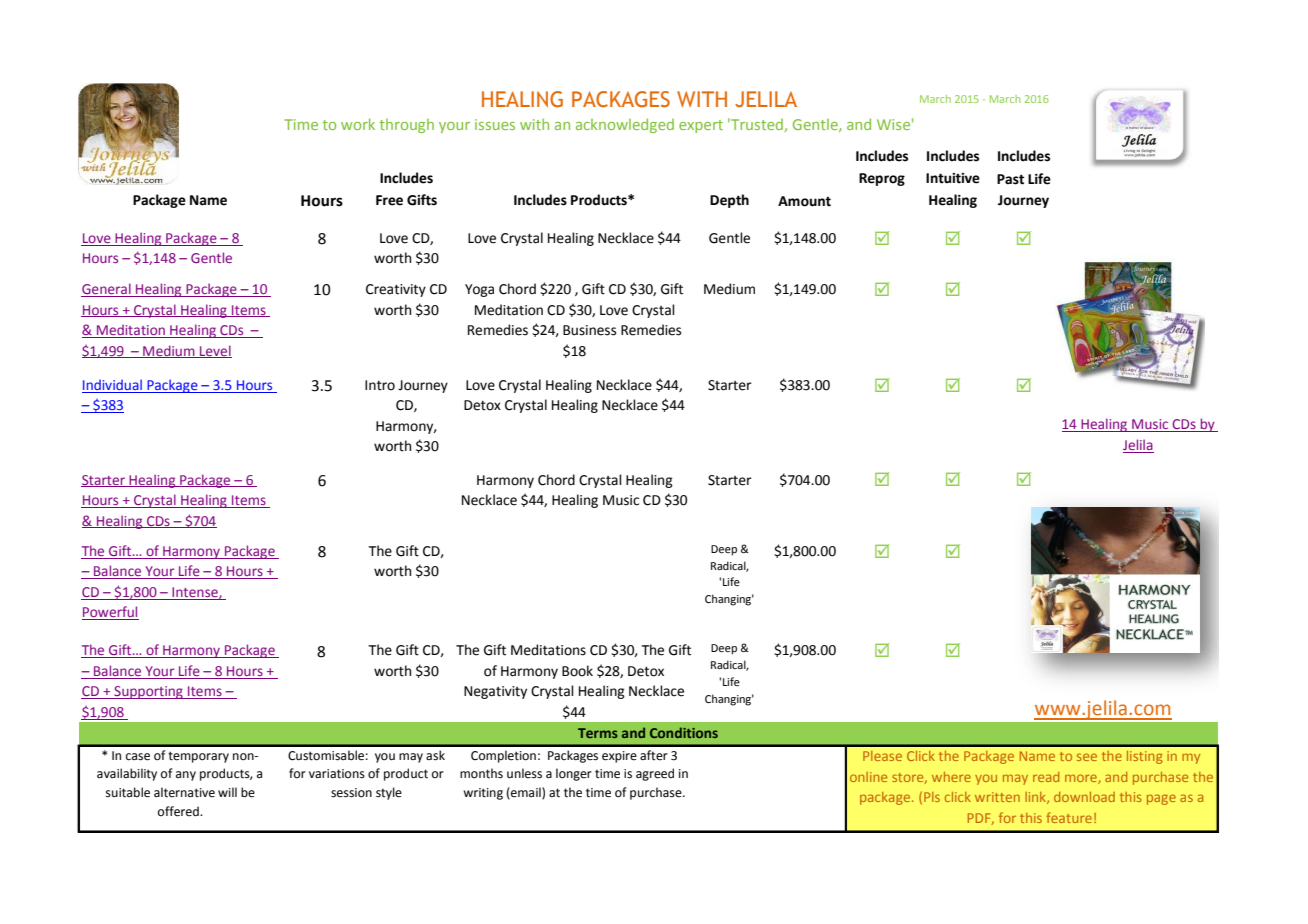  Describe the element at coordinates (1087, 757) in the screenshot. I see `see` at that location.
